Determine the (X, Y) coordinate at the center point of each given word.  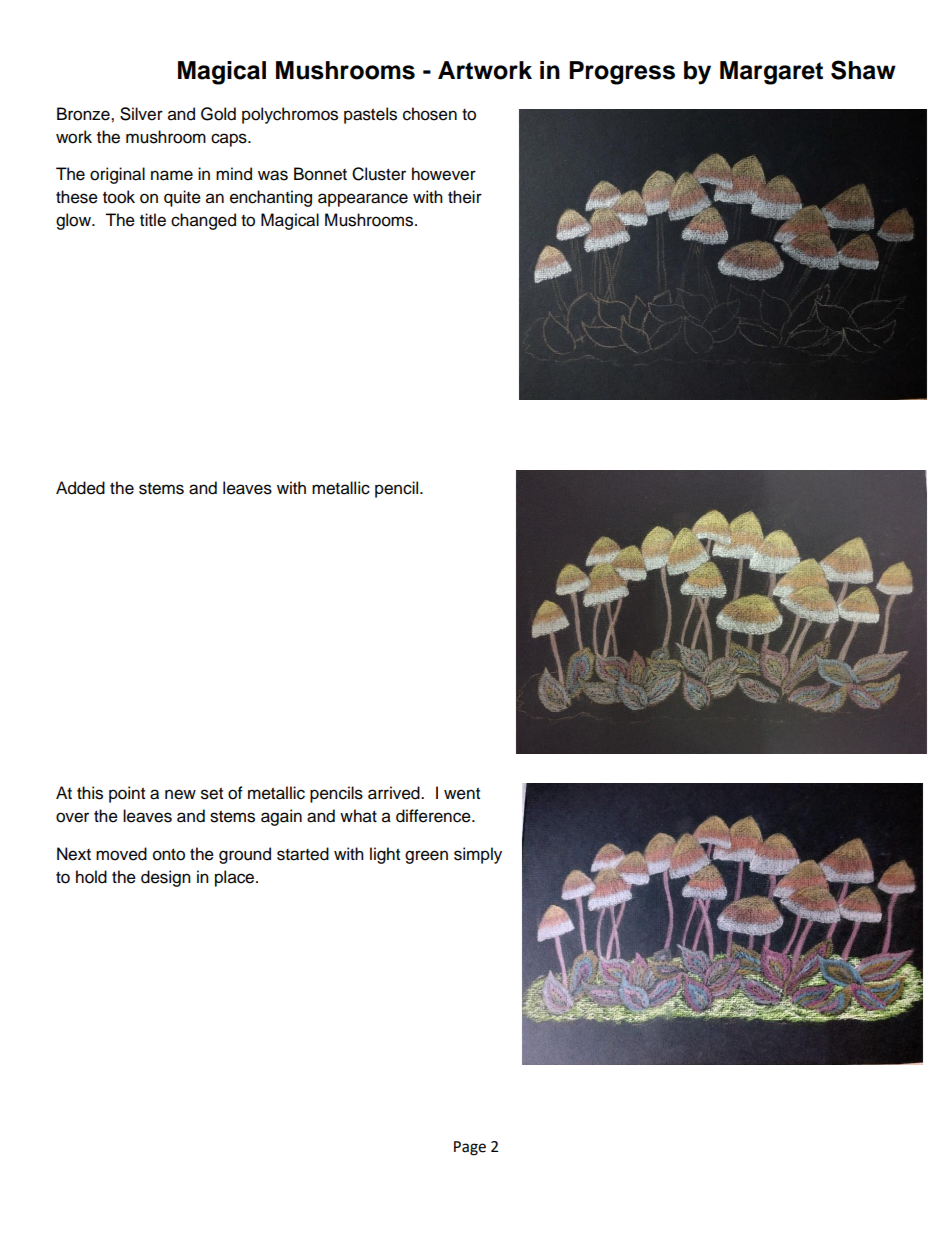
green (426, 857)
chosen (430, 114)
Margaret (771, 73)
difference (434, 816)
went (462, 794)
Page (470, 1148)
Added (80, 488)
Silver (141, 114)
